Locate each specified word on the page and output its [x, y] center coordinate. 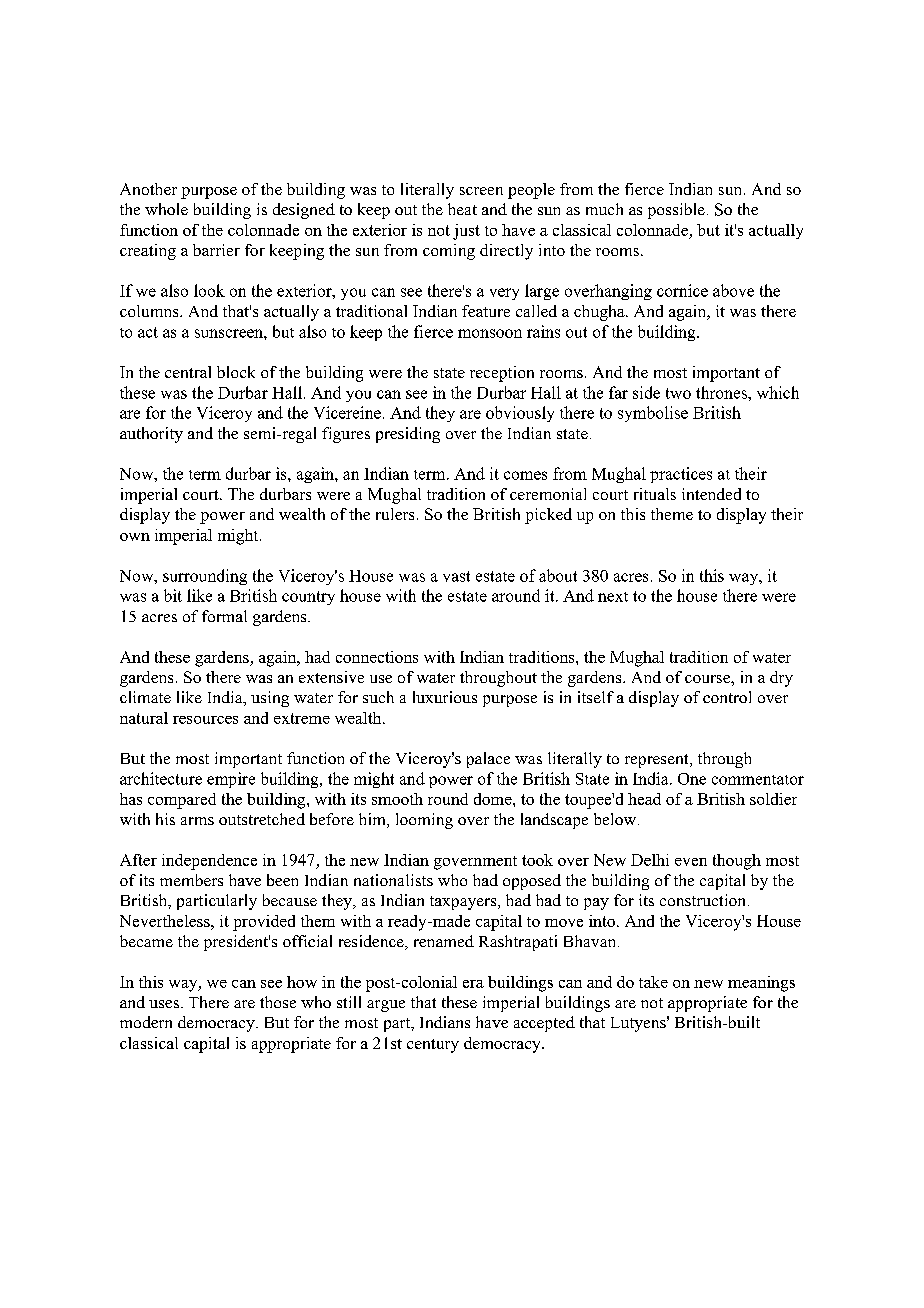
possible [676, 211]
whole [166, 209]
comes [525, 475]
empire [231, 780]
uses [164, 1004]
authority [151, 435]
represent [658, 761]
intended [711, 494]
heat [462, 209]
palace [488, 760]
